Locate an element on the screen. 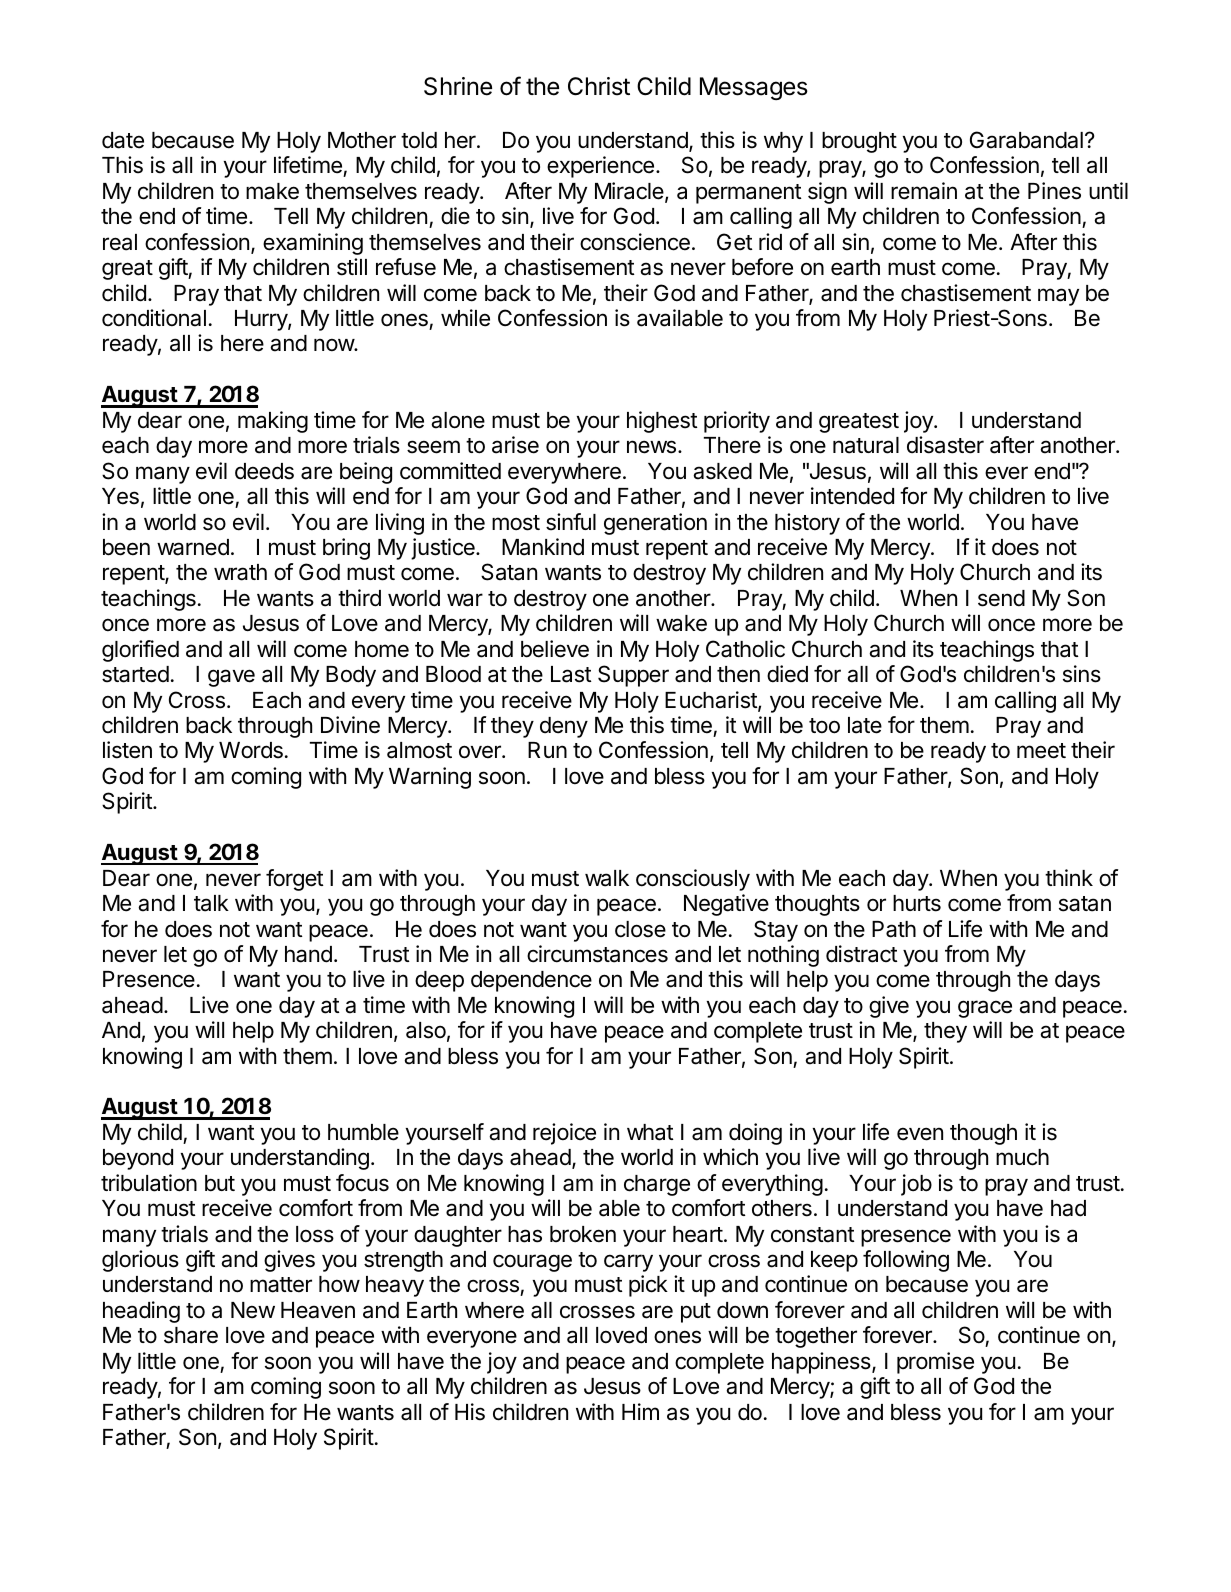 The image size is (1231, 1592). remain is located at coordinates (924, 191).
